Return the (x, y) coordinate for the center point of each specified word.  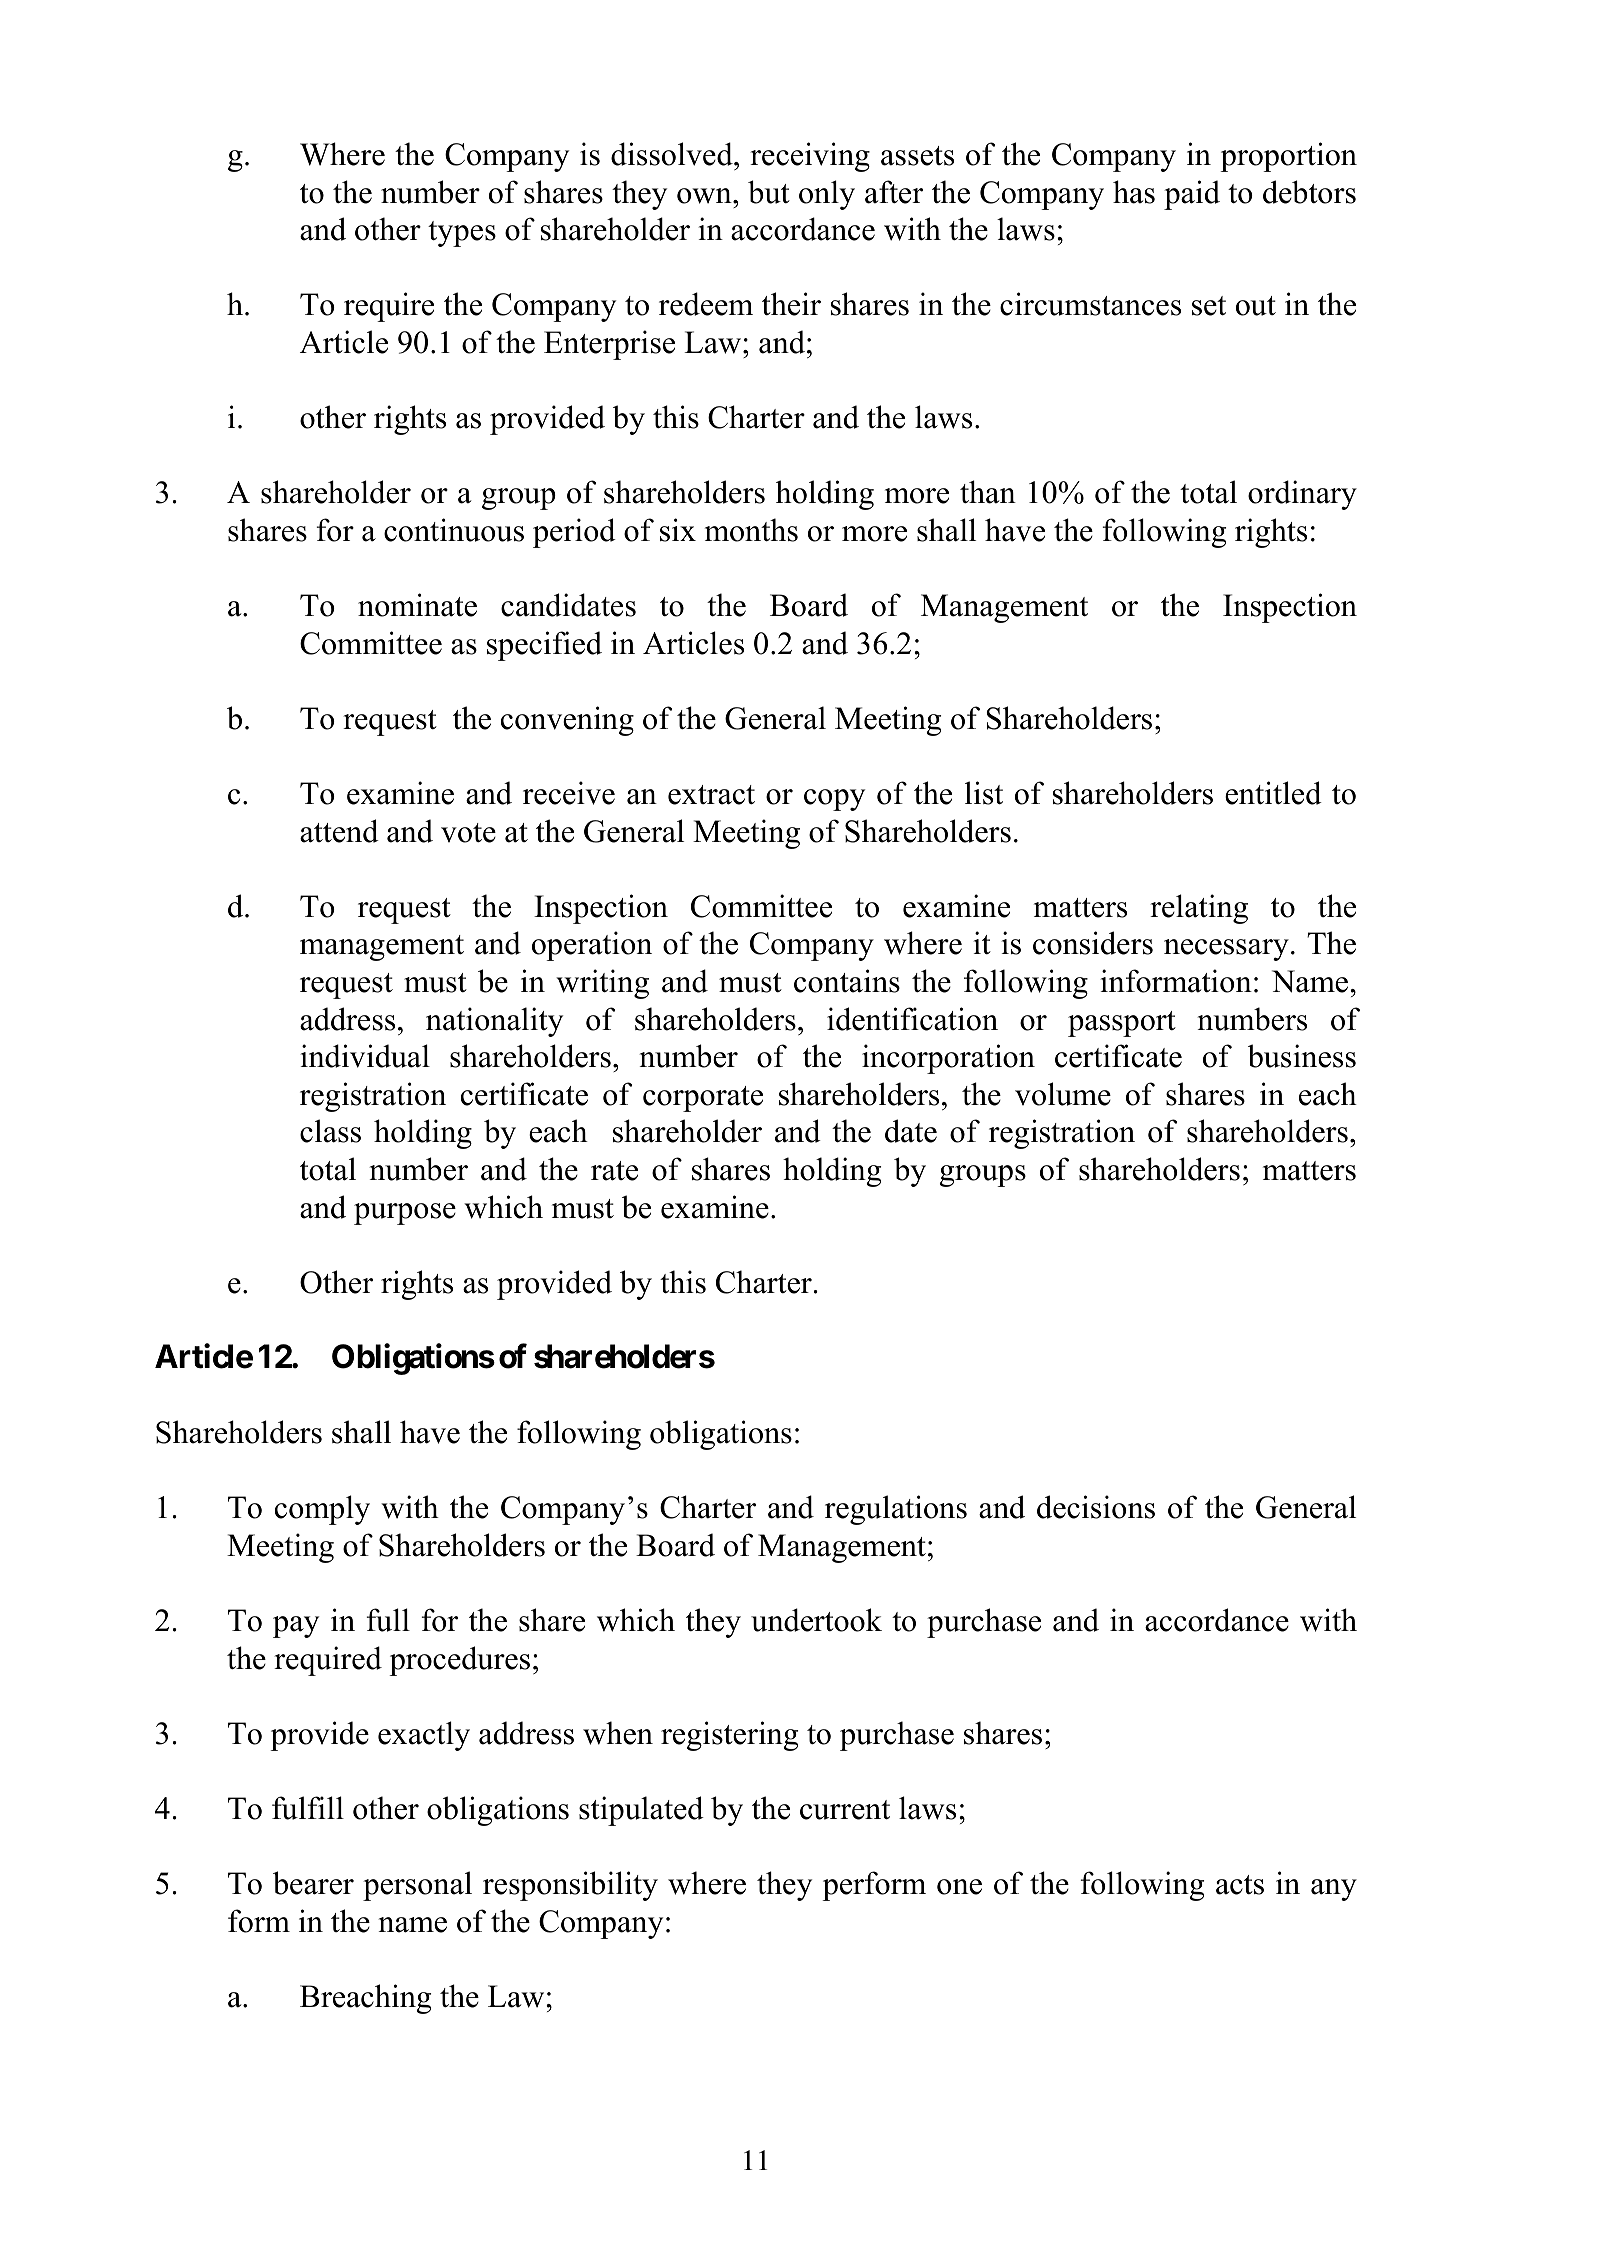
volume (1063, 1094)
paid (1192, 195)
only (827, 195)
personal (417, 1886)
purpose (405, 1214)
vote (468, 833)
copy (834, 800)
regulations (896, 1510)
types (462, 234)
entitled (1273, 793)
